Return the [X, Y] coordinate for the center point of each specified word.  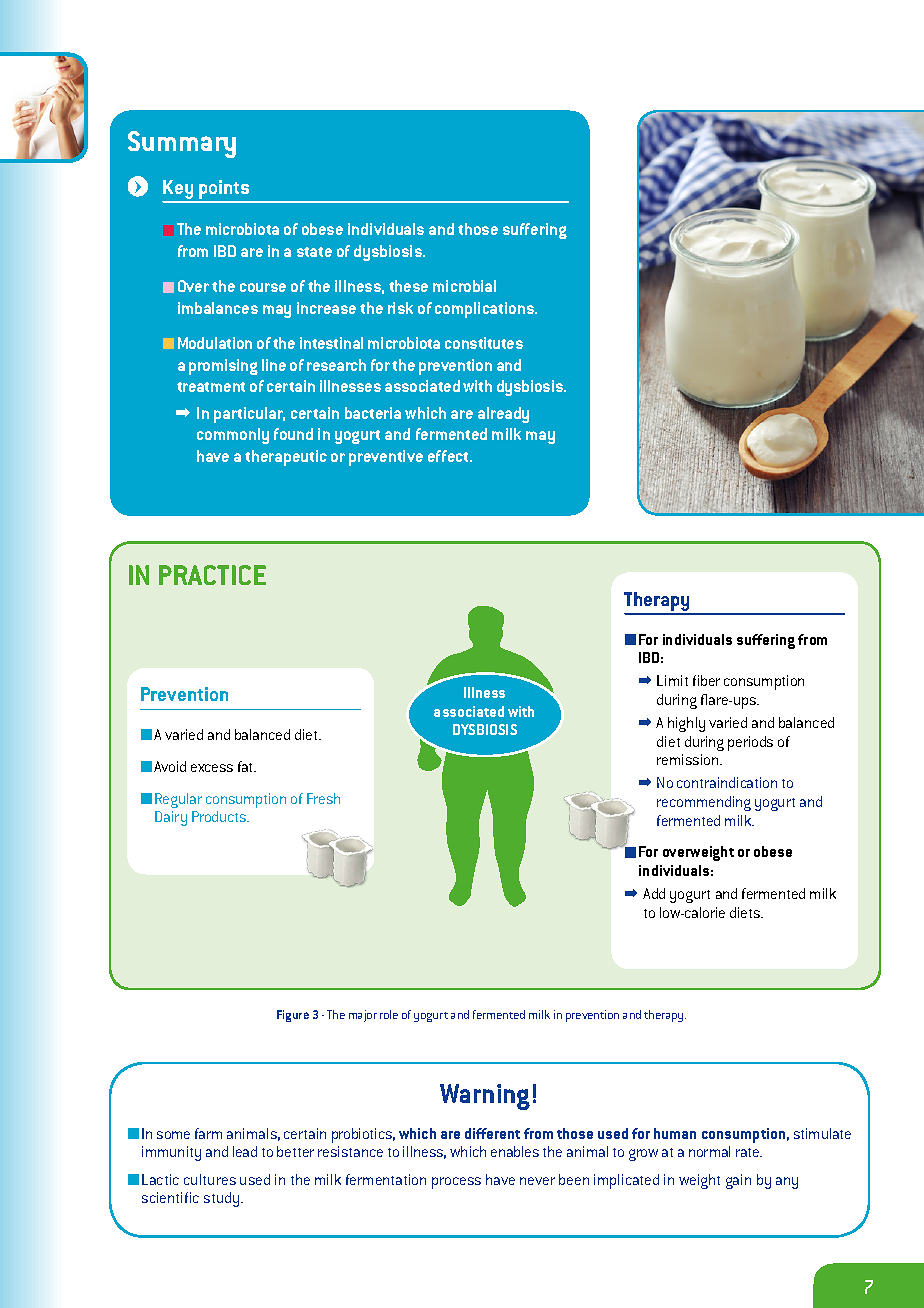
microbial [464, 286]
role [389, 1014]
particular [249, 415]
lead [245, 1151]
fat [247, 766]
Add [654, 893]
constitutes [484, 343]
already [503, 415]
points [224, 191]
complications [485, 310]
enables [515, 1151]
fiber [706, 680]
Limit [672, 680]
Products [220, 816]
